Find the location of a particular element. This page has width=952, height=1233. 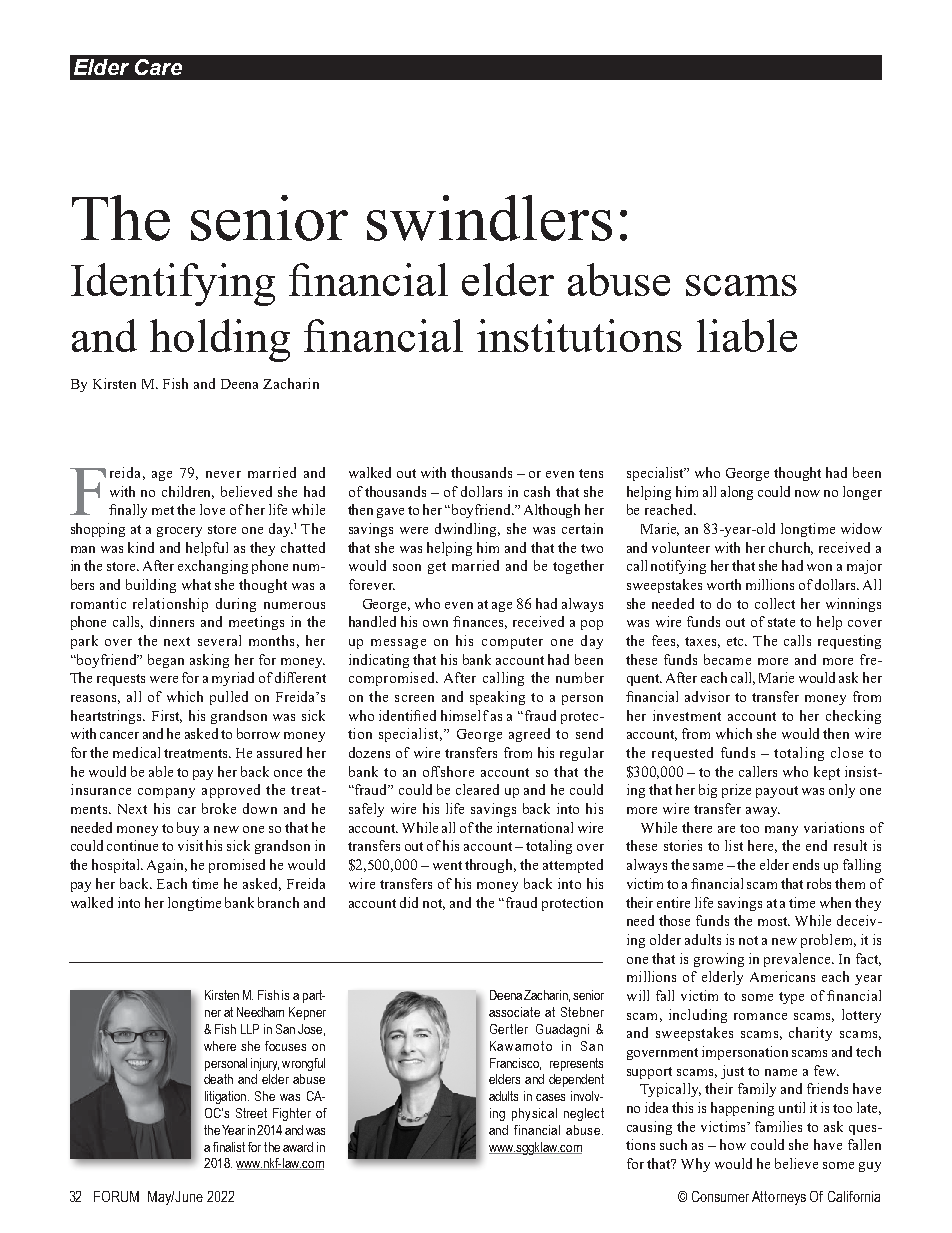

dinners is located at coordinates (172, 621).
